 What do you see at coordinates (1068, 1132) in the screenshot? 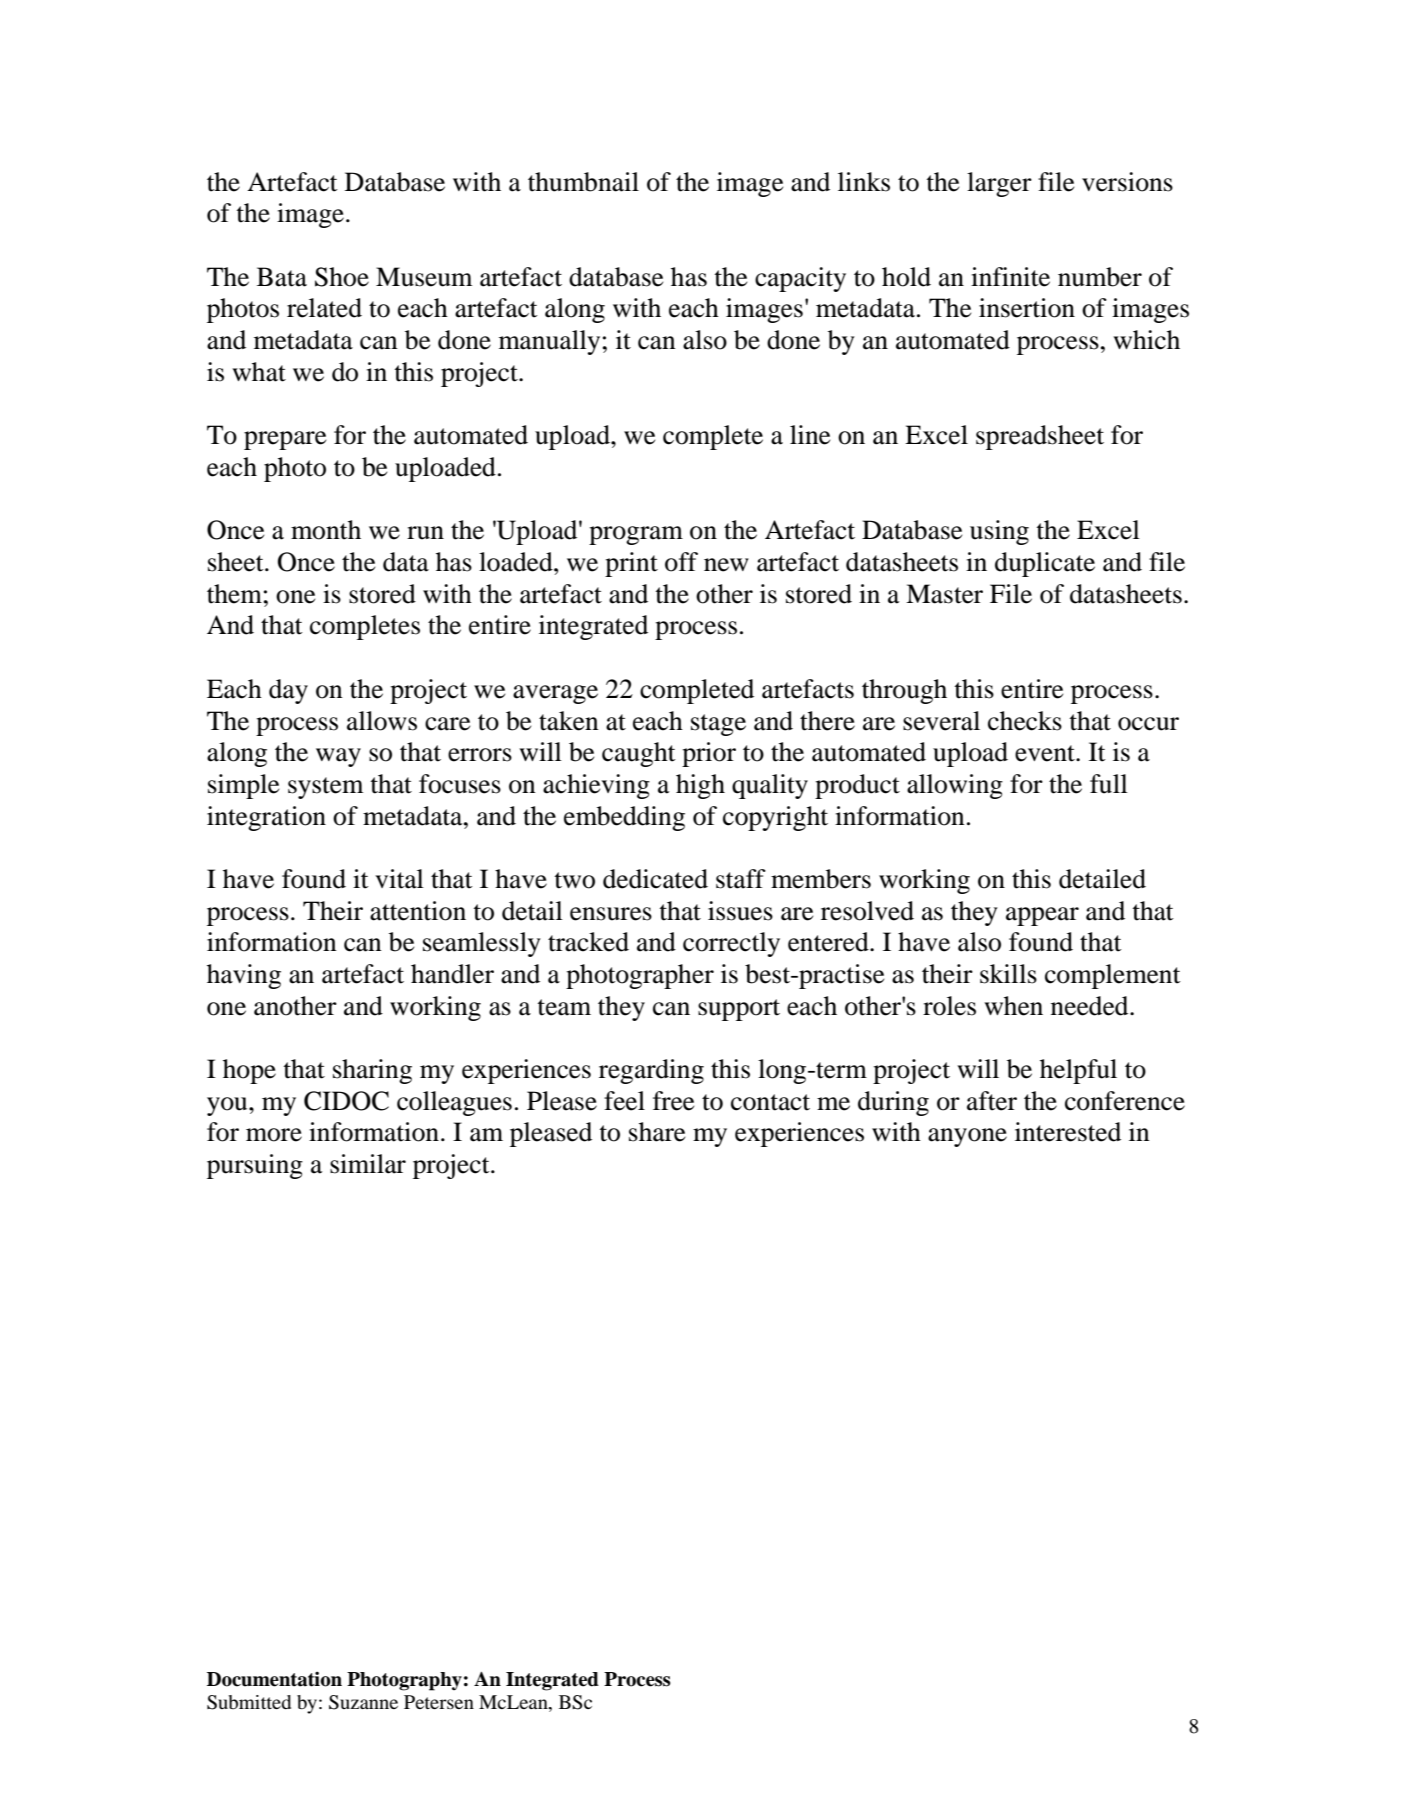
I see `interested` at bounding box center [1068, 1132].
